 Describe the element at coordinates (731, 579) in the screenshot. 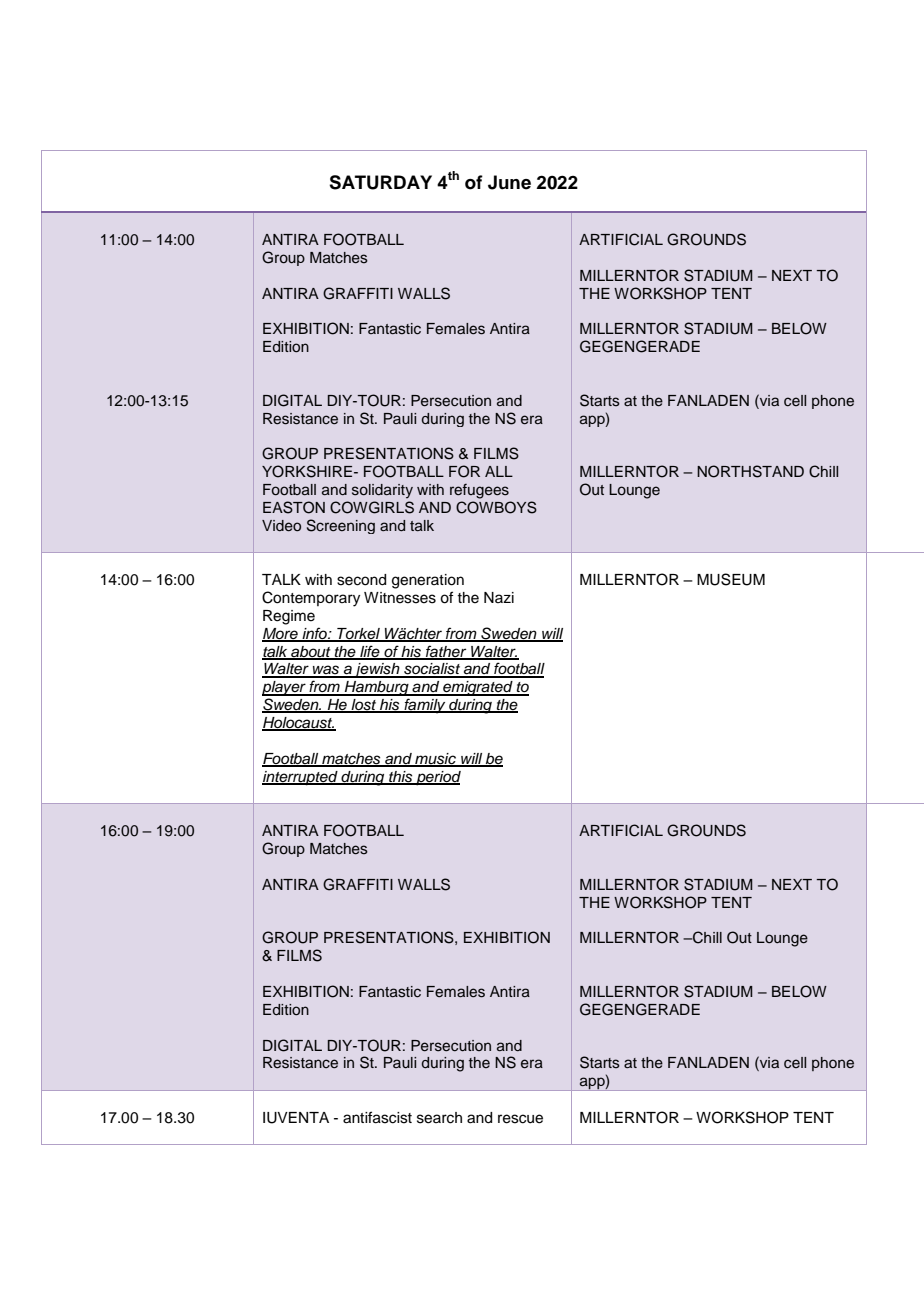

I see `MUSEUM` at that location.
